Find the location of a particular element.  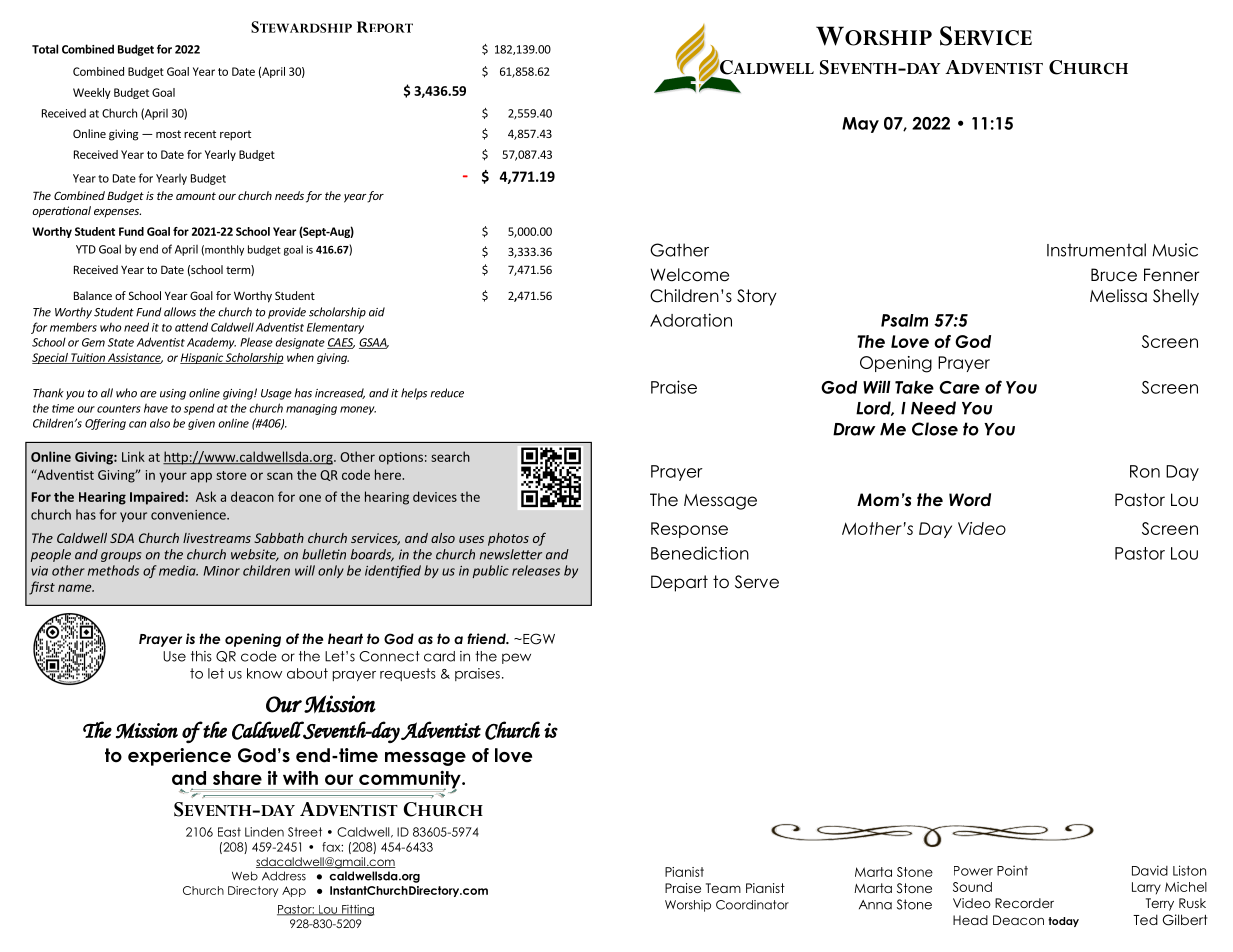

Address is located at coordinates (284, 876).
